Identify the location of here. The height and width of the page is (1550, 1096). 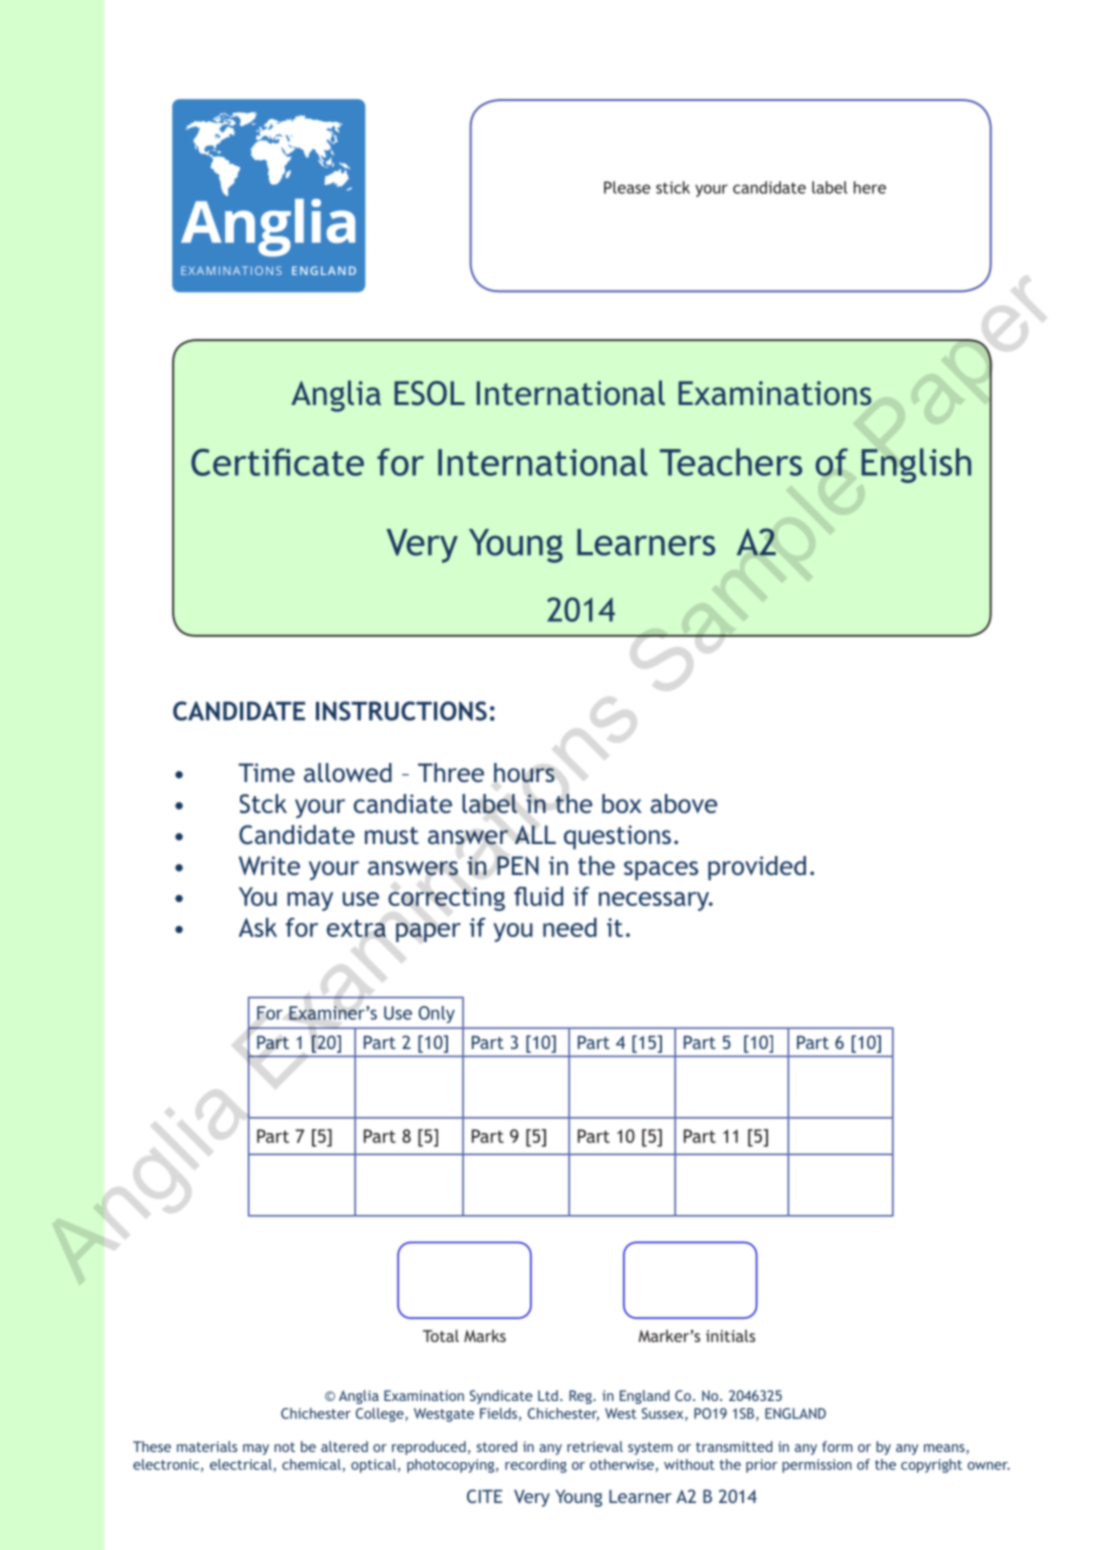
(870, 187).
